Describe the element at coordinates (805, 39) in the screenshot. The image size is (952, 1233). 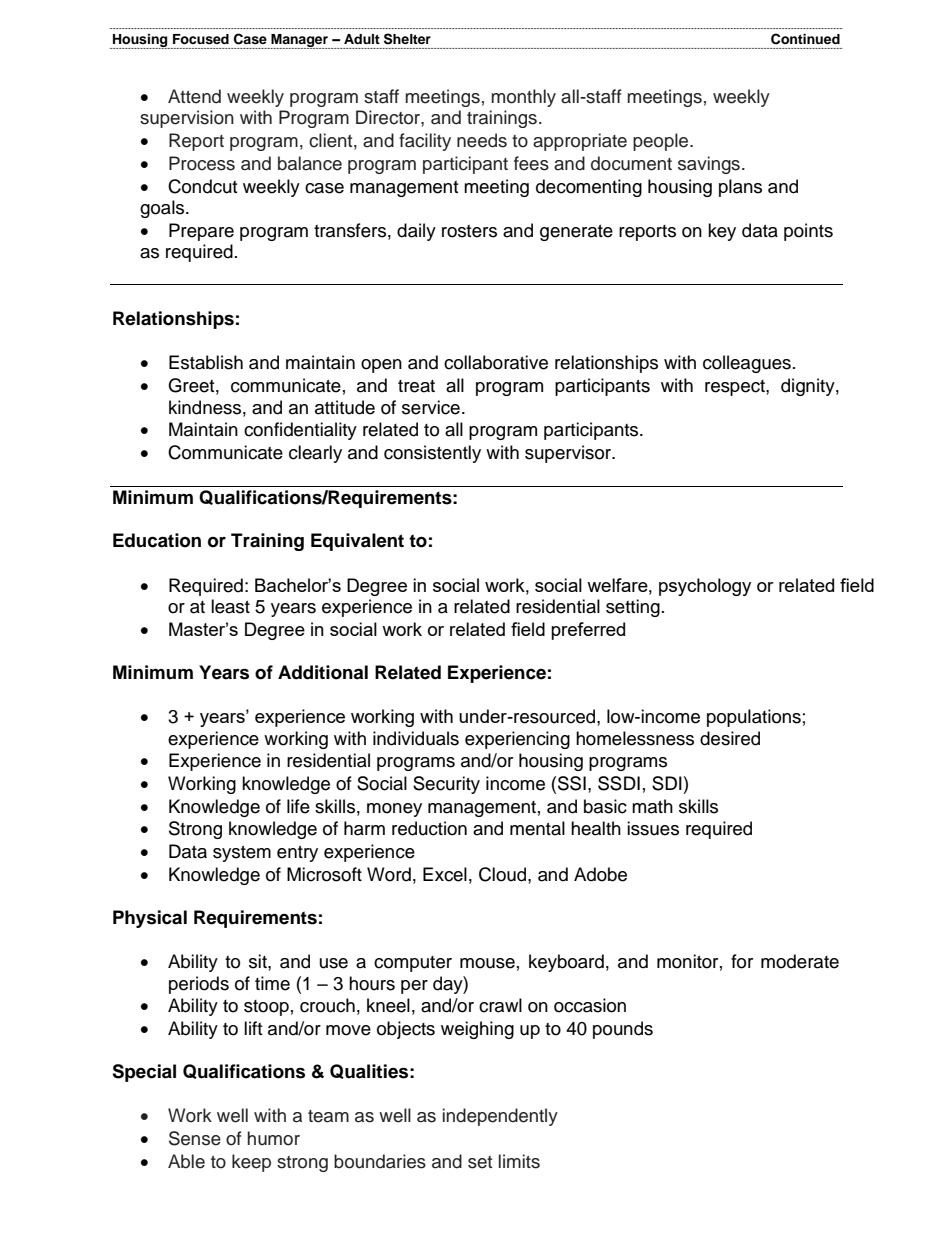
I see `Continued` at that location.
